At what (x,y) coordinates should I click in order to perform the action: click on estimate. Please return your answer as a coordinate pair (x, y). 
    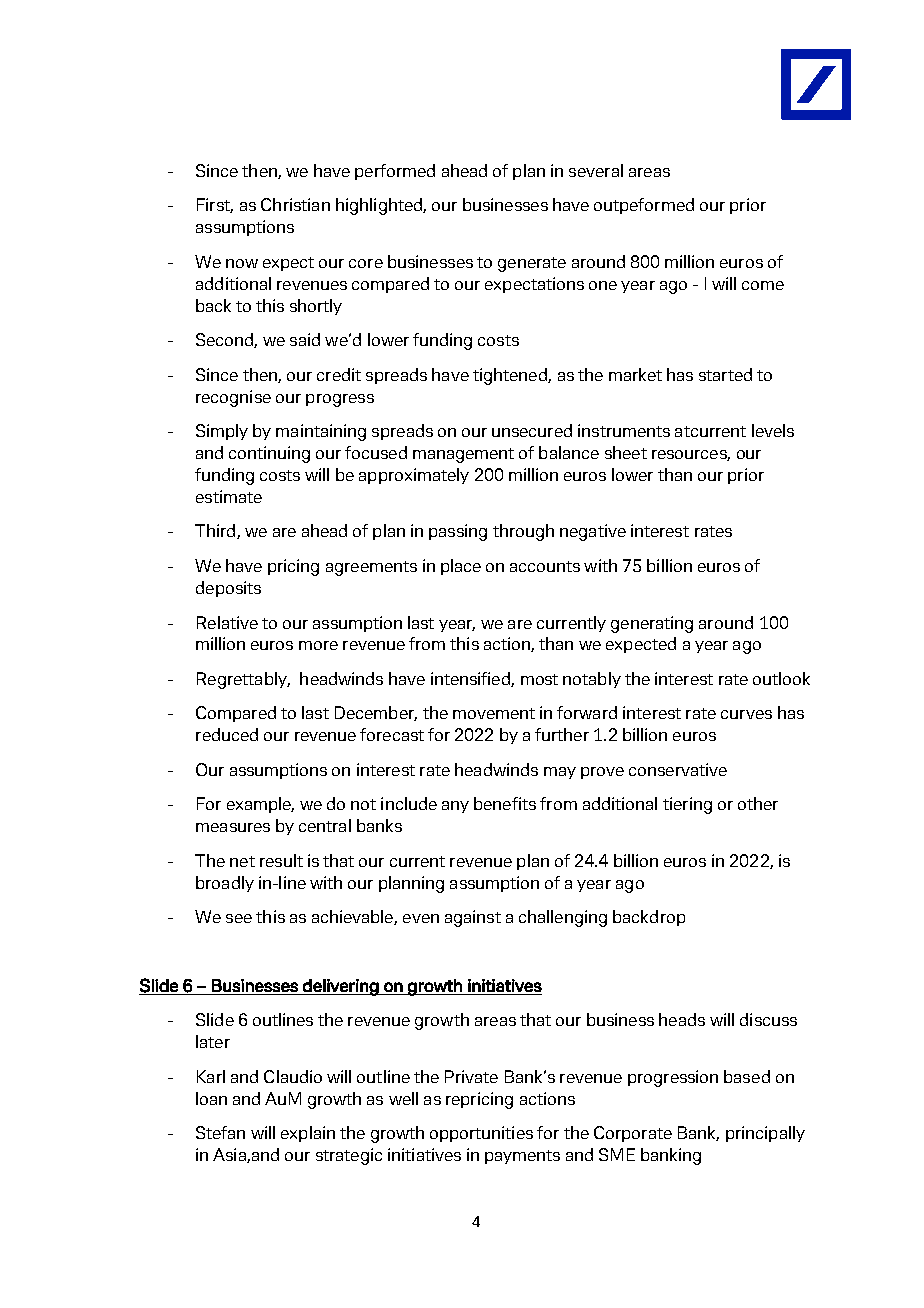
    Looking at the image, I should click on (229, 496).
